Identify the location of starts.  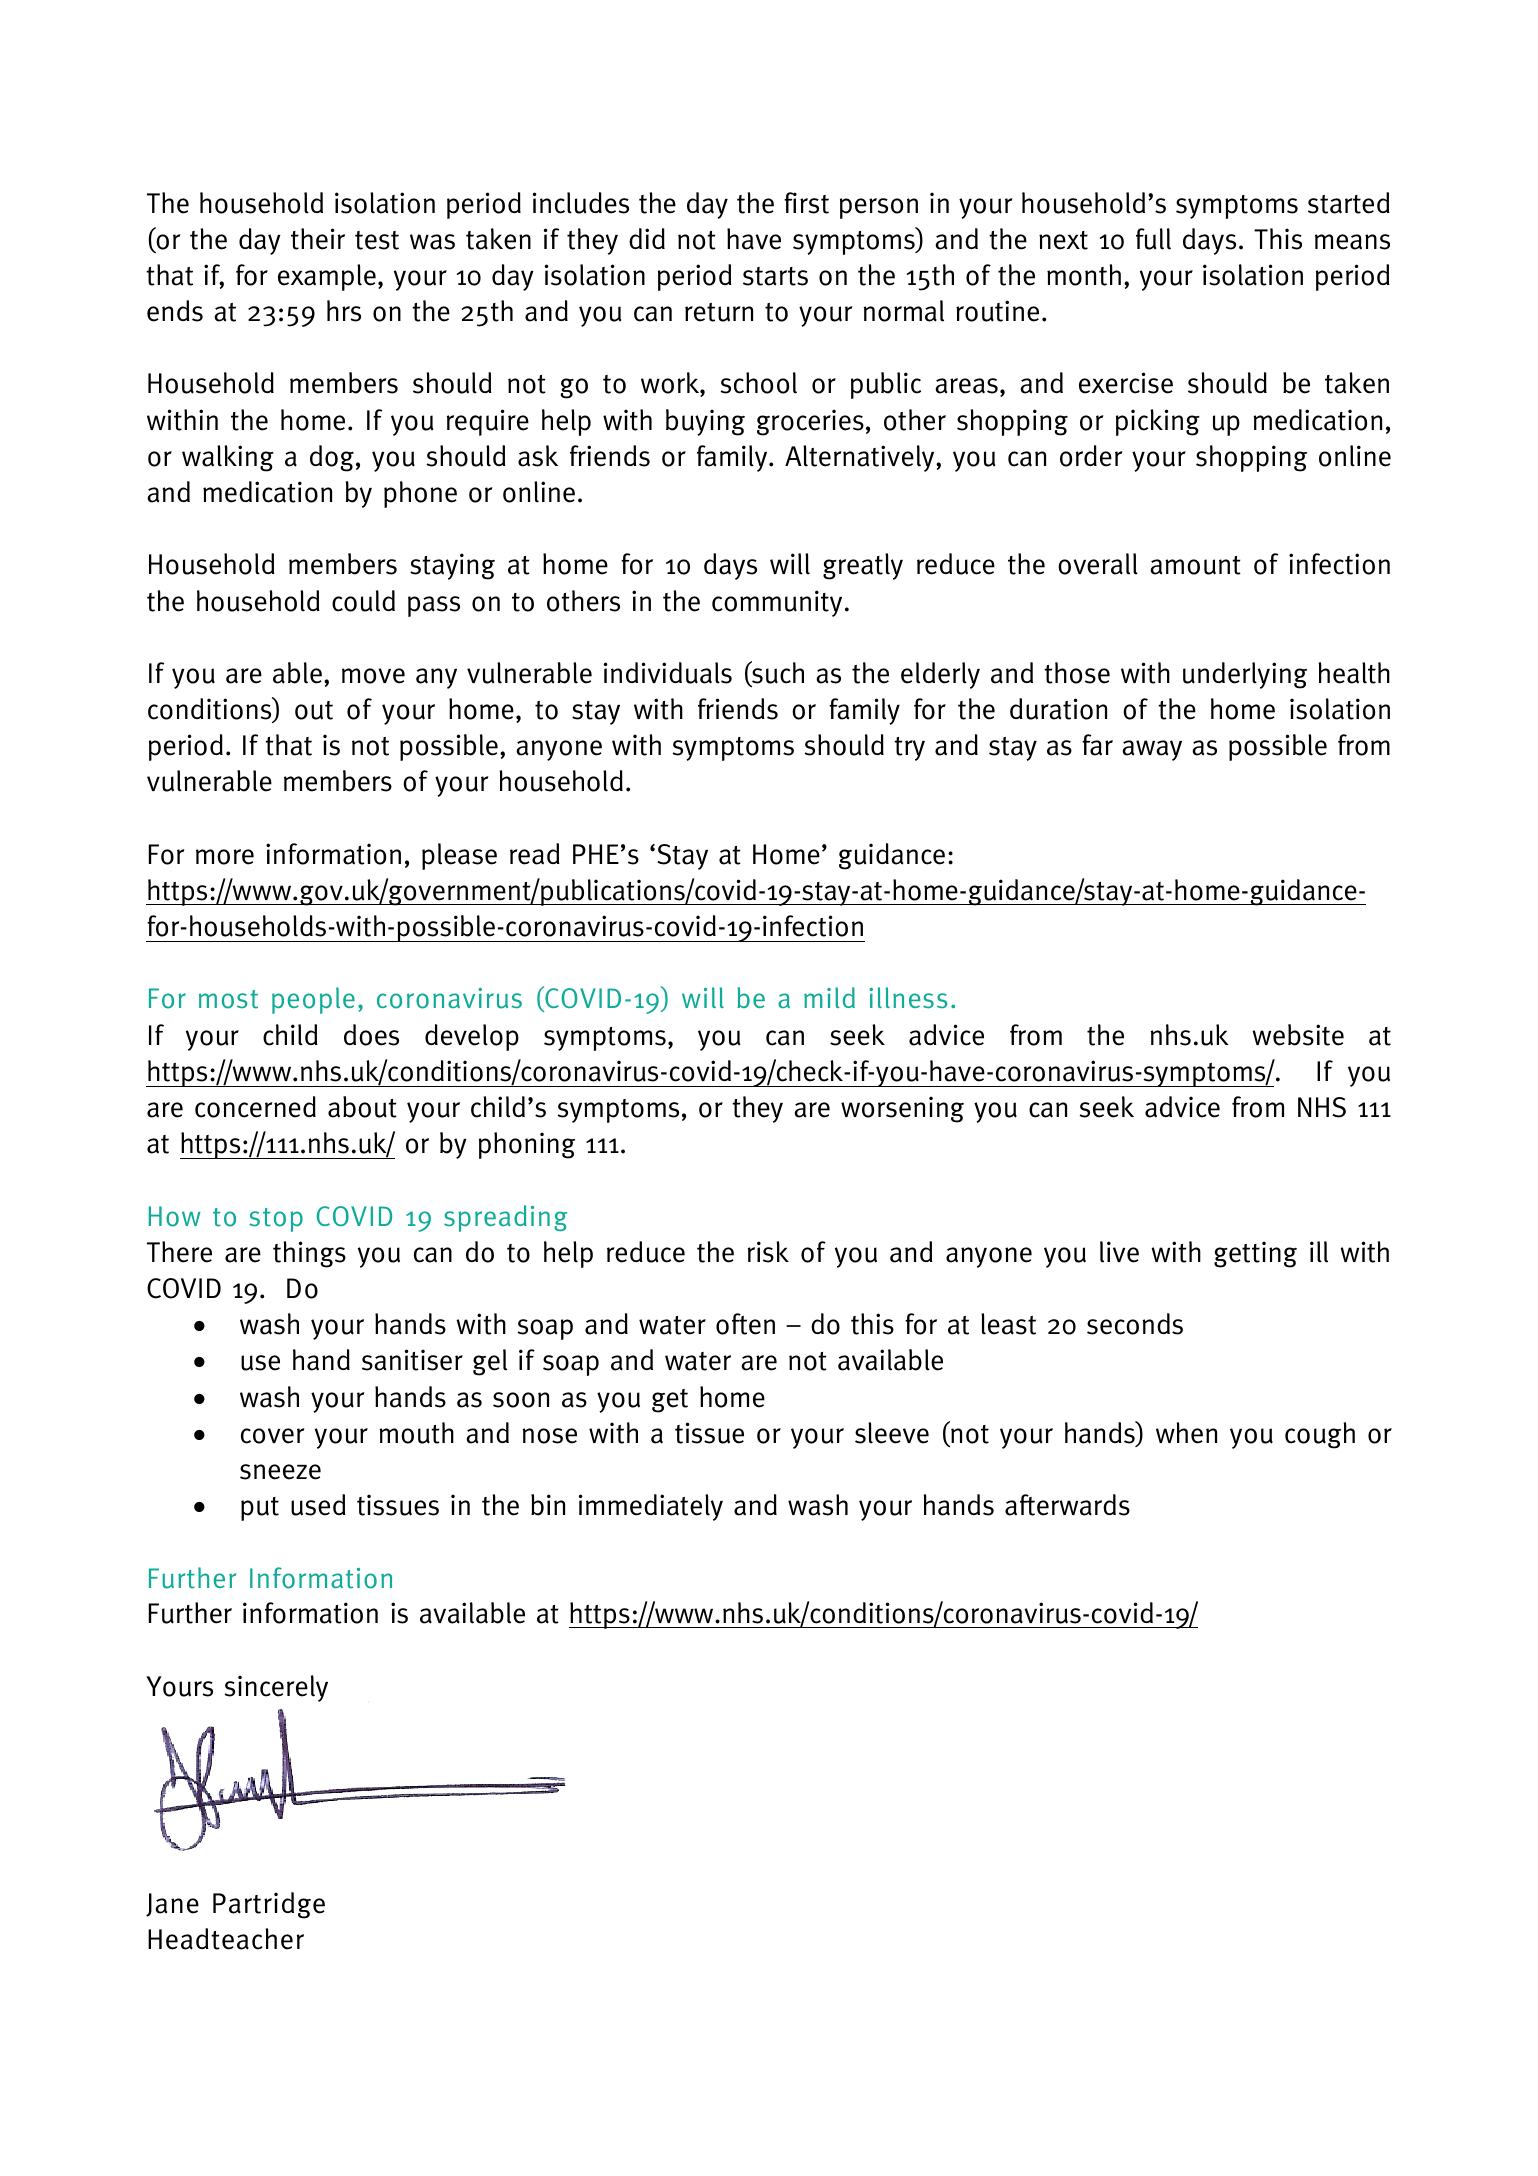
(775, 276).
